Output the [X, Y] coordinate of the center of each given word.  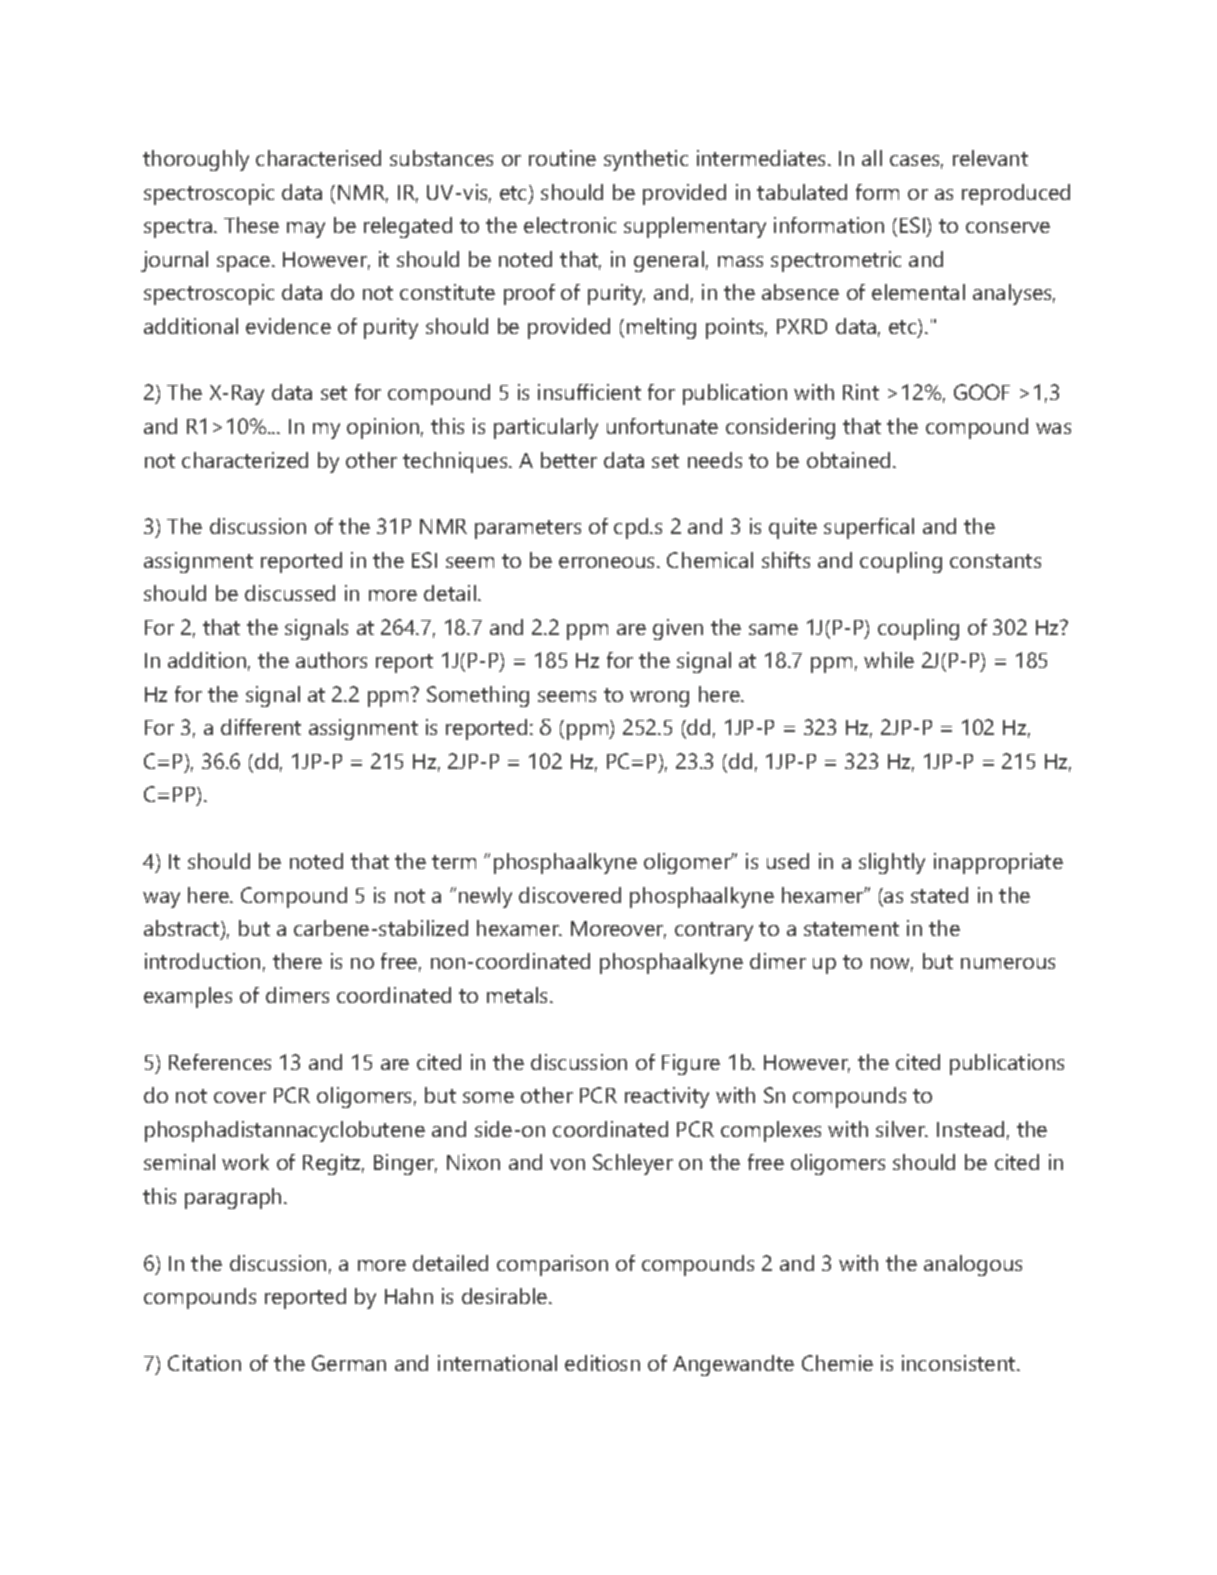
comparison [552, 1265]
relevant [990, 158]
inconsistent [960, 1363]
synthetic [646, 160]
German [349, 1363]
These [251, 225]
